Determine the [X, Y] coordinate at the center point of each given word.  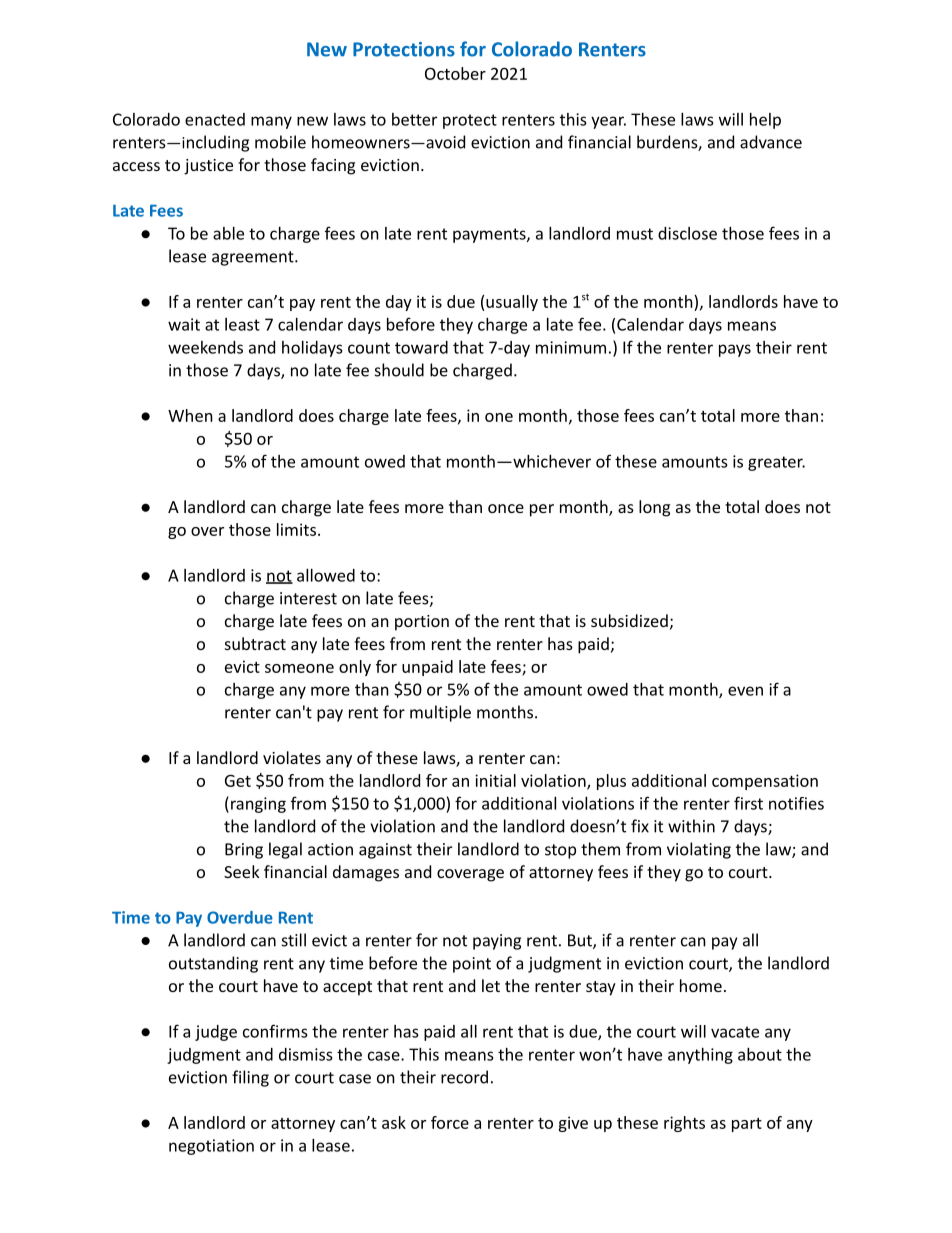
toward [421, 347]
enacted [215, 119]
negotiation [211, 1147]
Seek [242, 871]
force [450, 1122]
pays [735, 350]
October [455, 73]
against [385, 851]
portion [422, 623]
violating [699, 850]
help [765, 121]
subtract [255, 643]
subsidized [629, 620]
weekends [205, 347]
